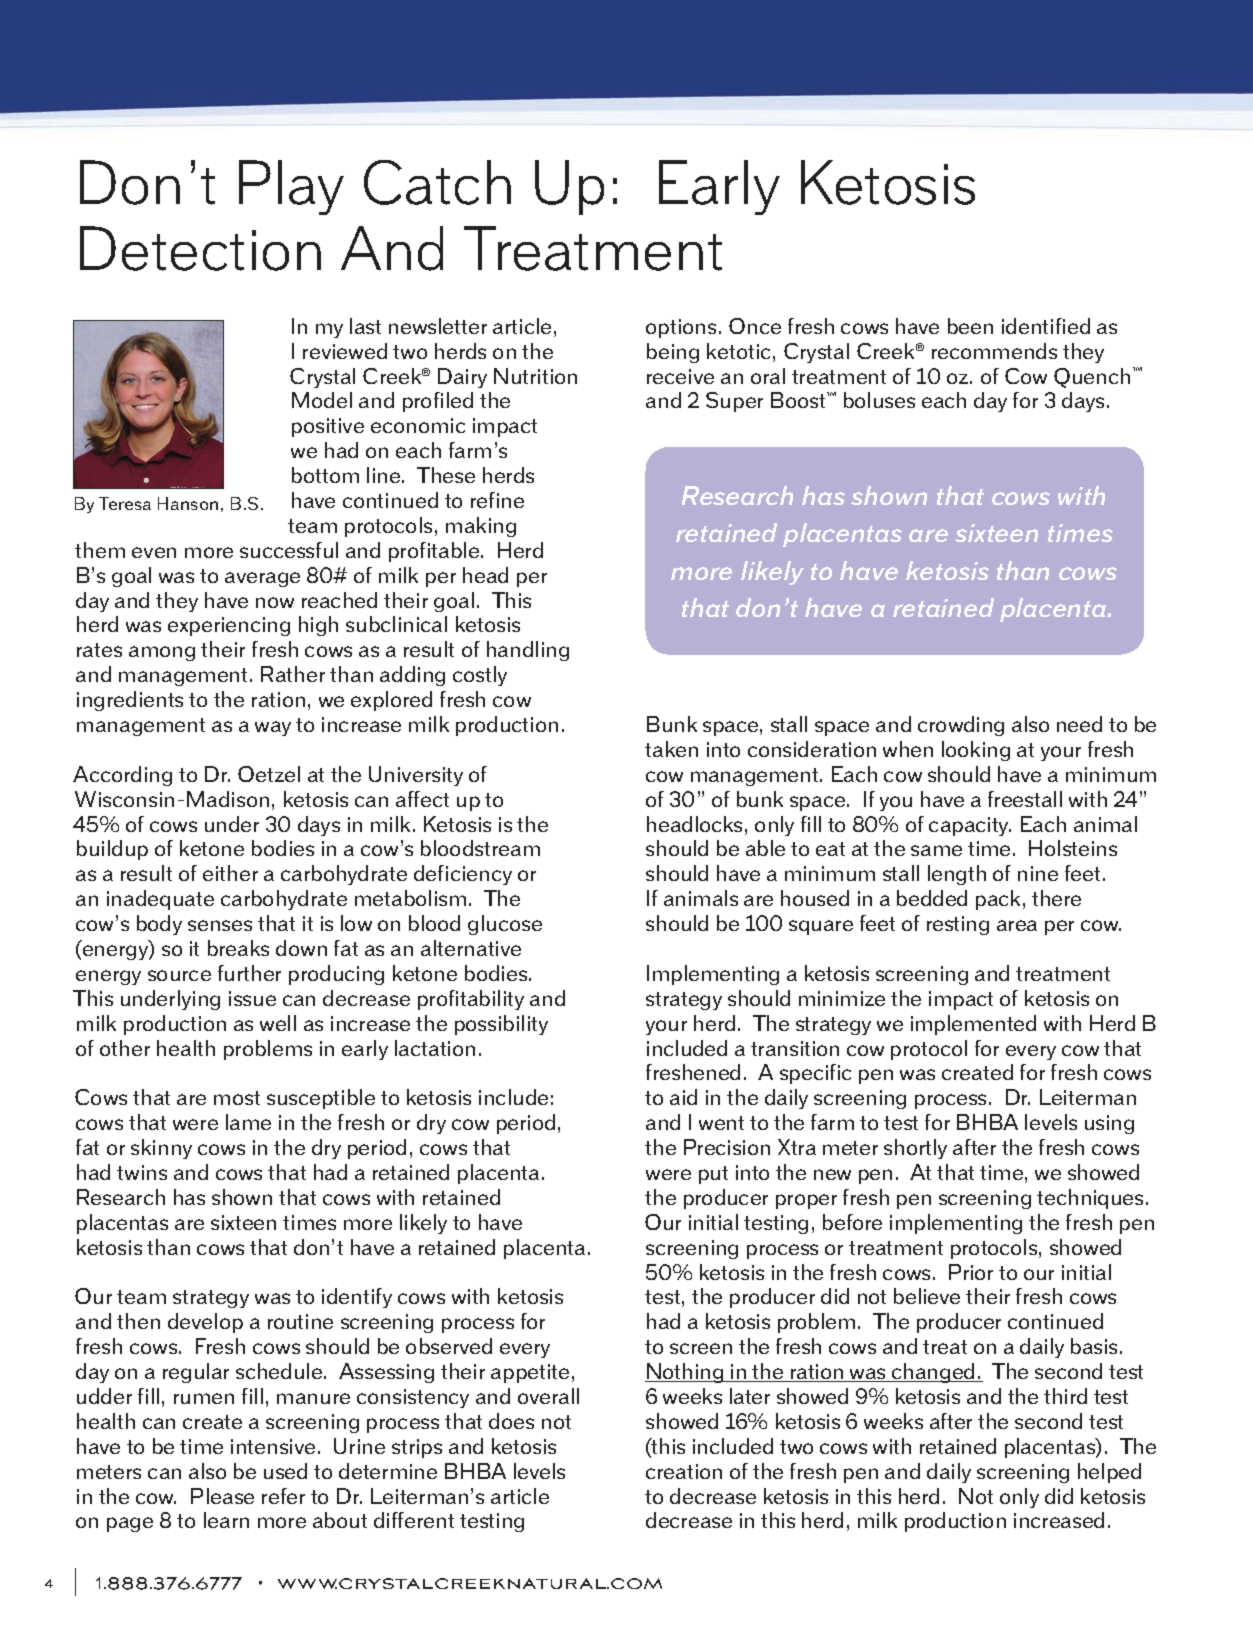 This document has height=1626, width=1253. What do you see at coordinates (970, 326) in the document?
I see `been` at bounding box center [970, 326].
